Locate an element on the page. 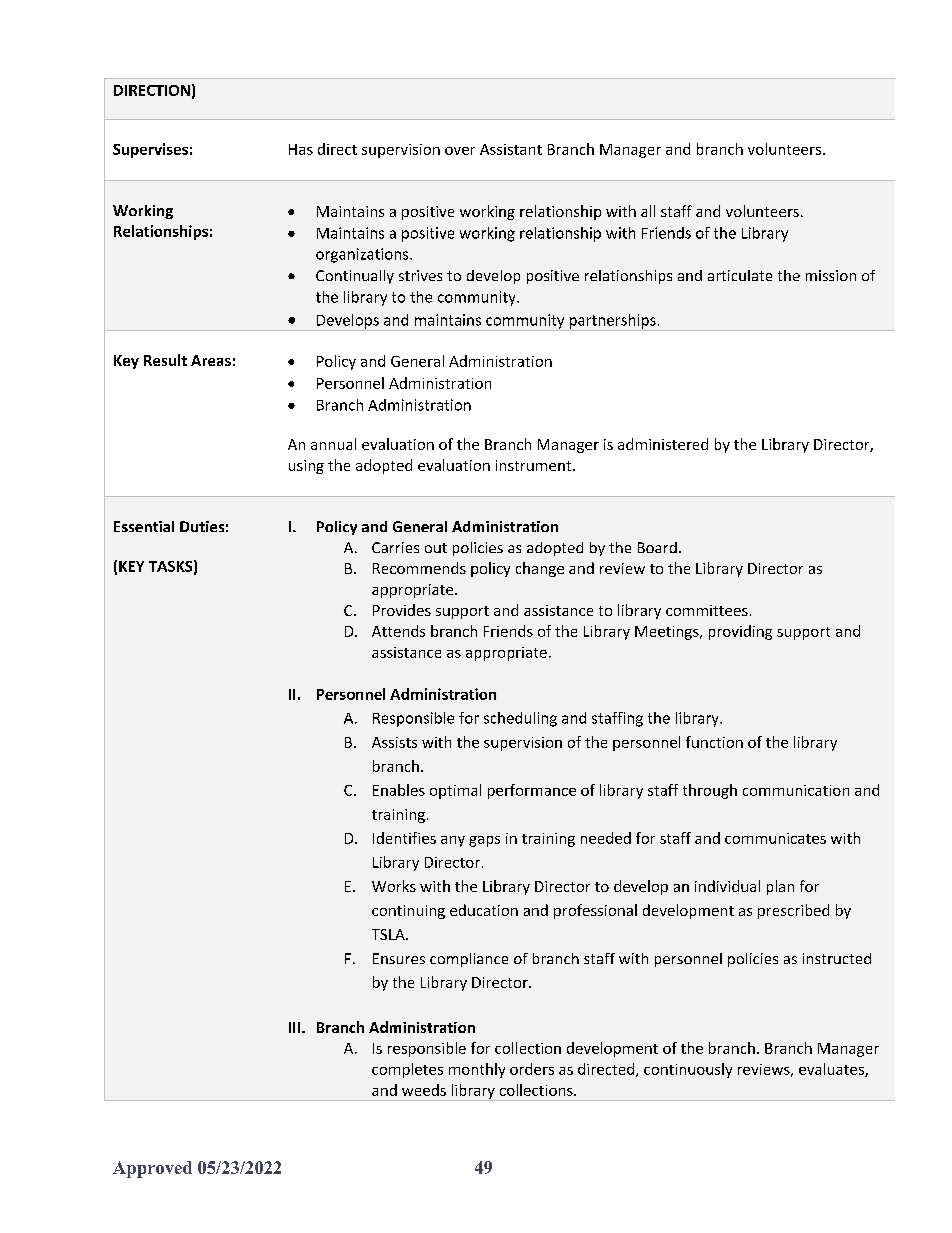  Enables is located at coordinates (399, 790).
